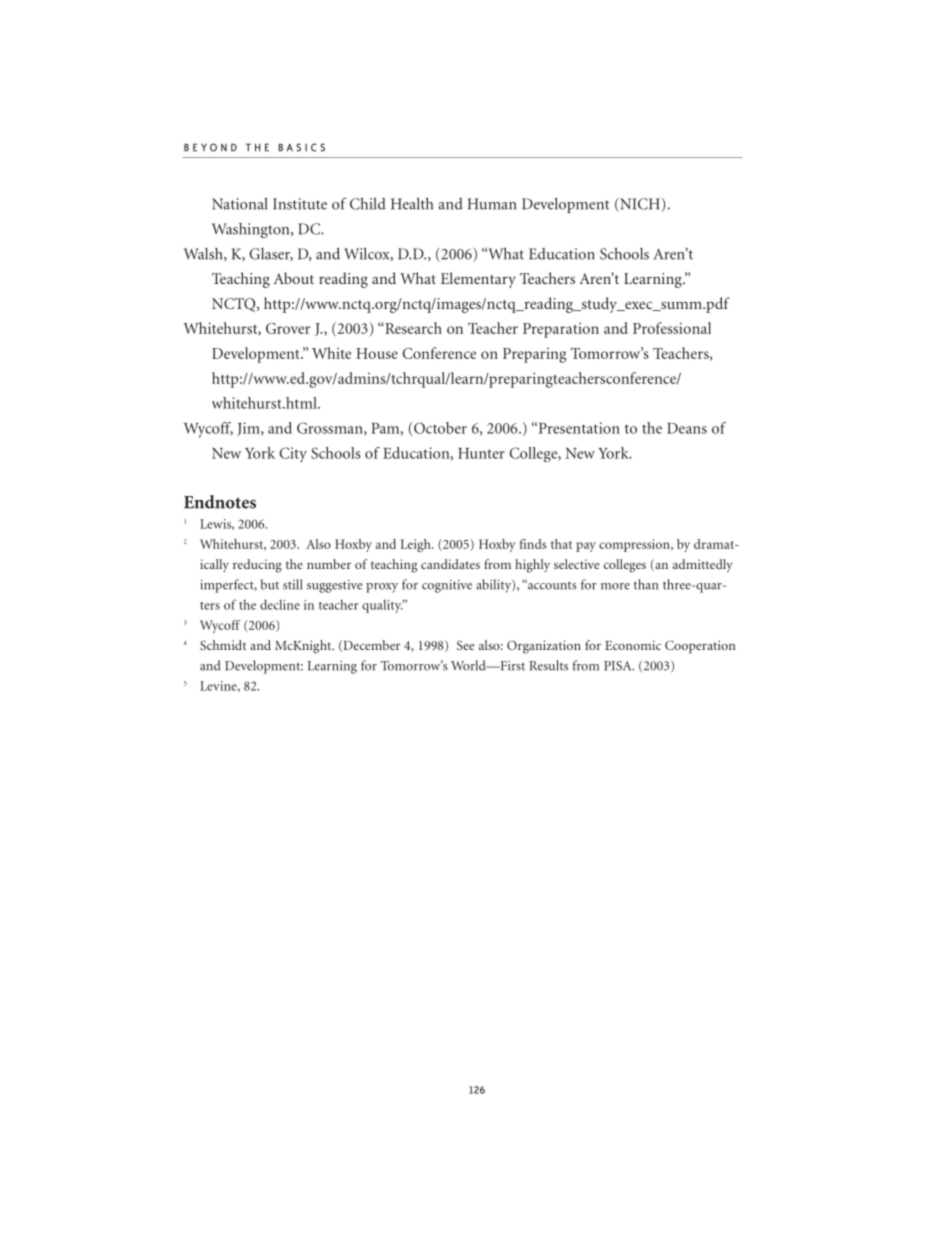 This screenshot has width=952, height=1233. What do you see at coordinates (412, 203) in the screenshot?
I see `Health` at bounding box center [412, 203].
